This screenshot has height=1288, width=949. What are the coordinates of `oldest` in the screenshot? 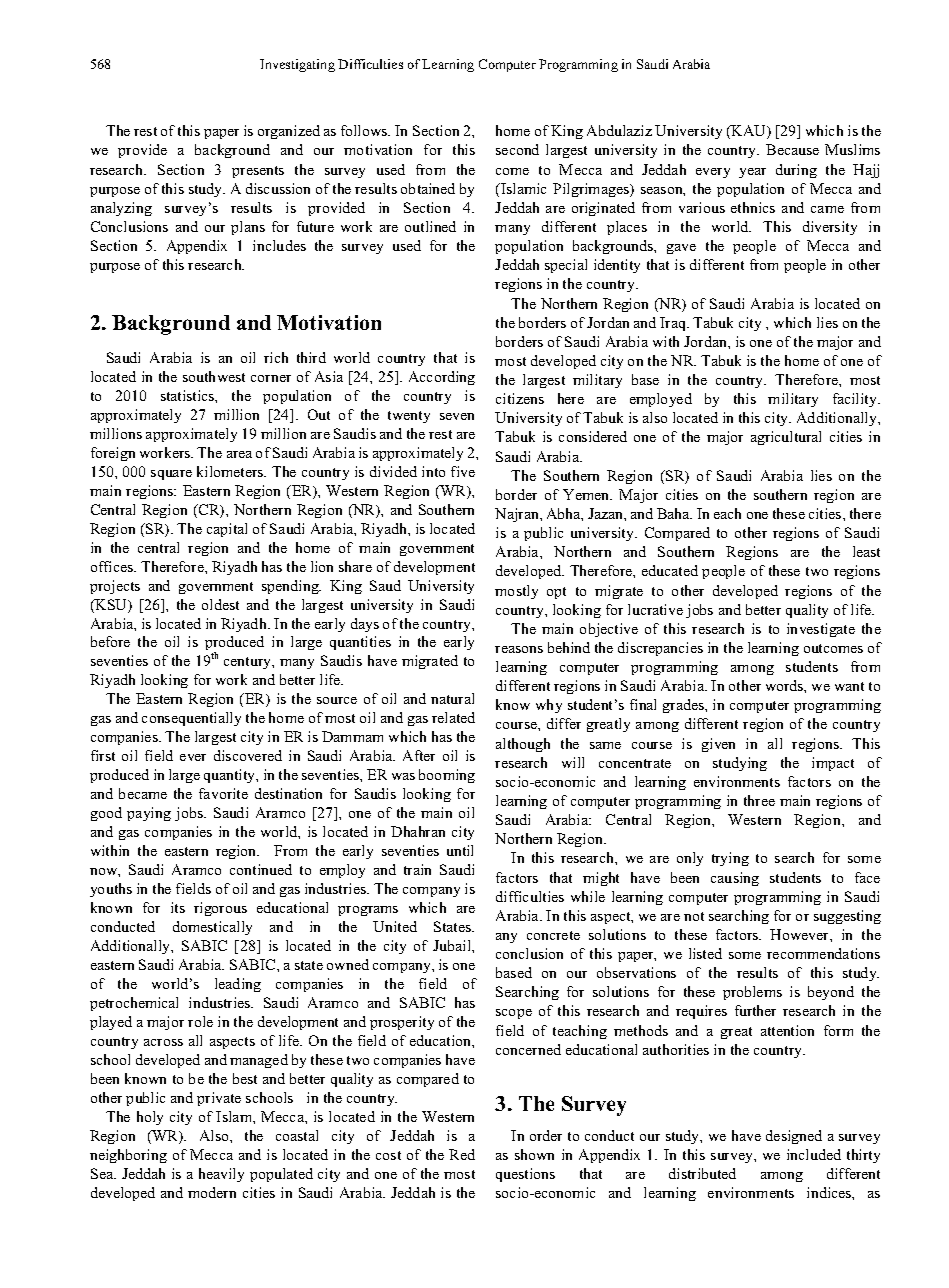 It's located at (220, 604).
